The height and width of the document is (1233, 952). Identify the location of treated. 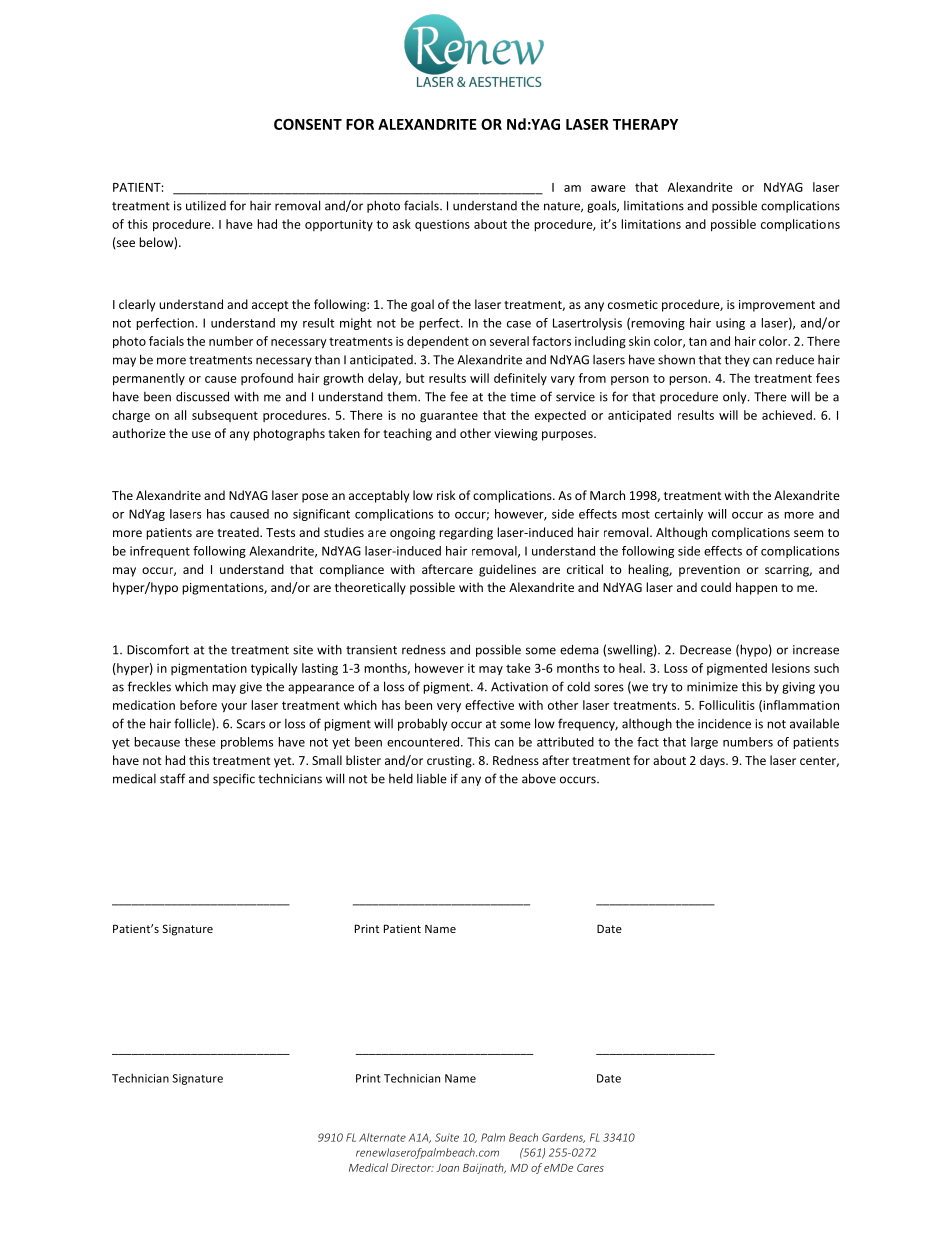
(239, 532).
